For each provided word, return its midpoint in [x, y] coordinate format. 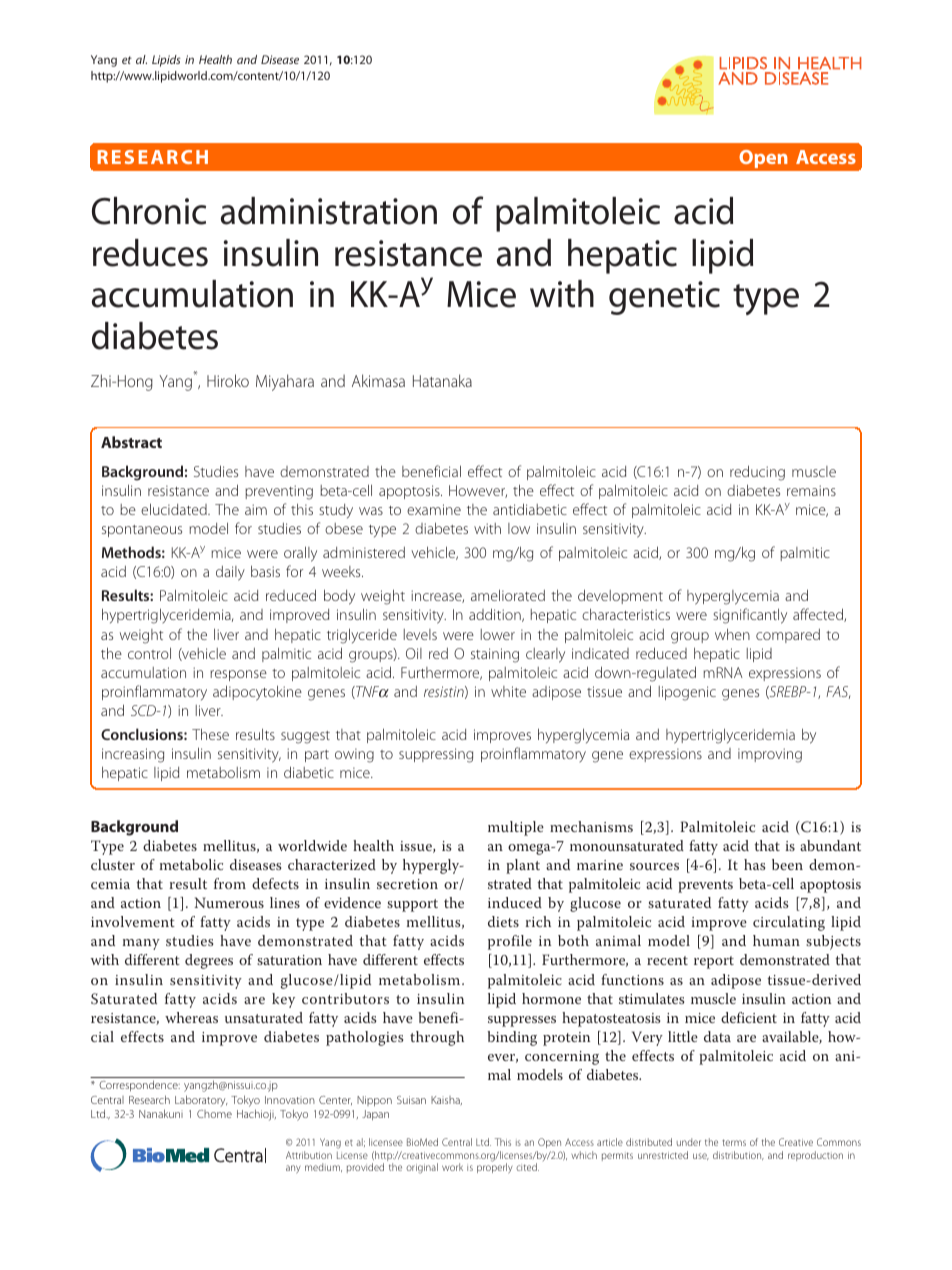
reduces [150, 253]
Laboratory [201, 1100]
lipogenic [687, 693]
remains [811, 490]
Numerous [229, 902]
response [238, 675]
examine [434, 509]
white [508, 691]
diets [503, 921]
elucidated [175, 509]
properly [495, 1167]
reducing [757, 473]
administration [329, 211]
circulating [789, 923]
